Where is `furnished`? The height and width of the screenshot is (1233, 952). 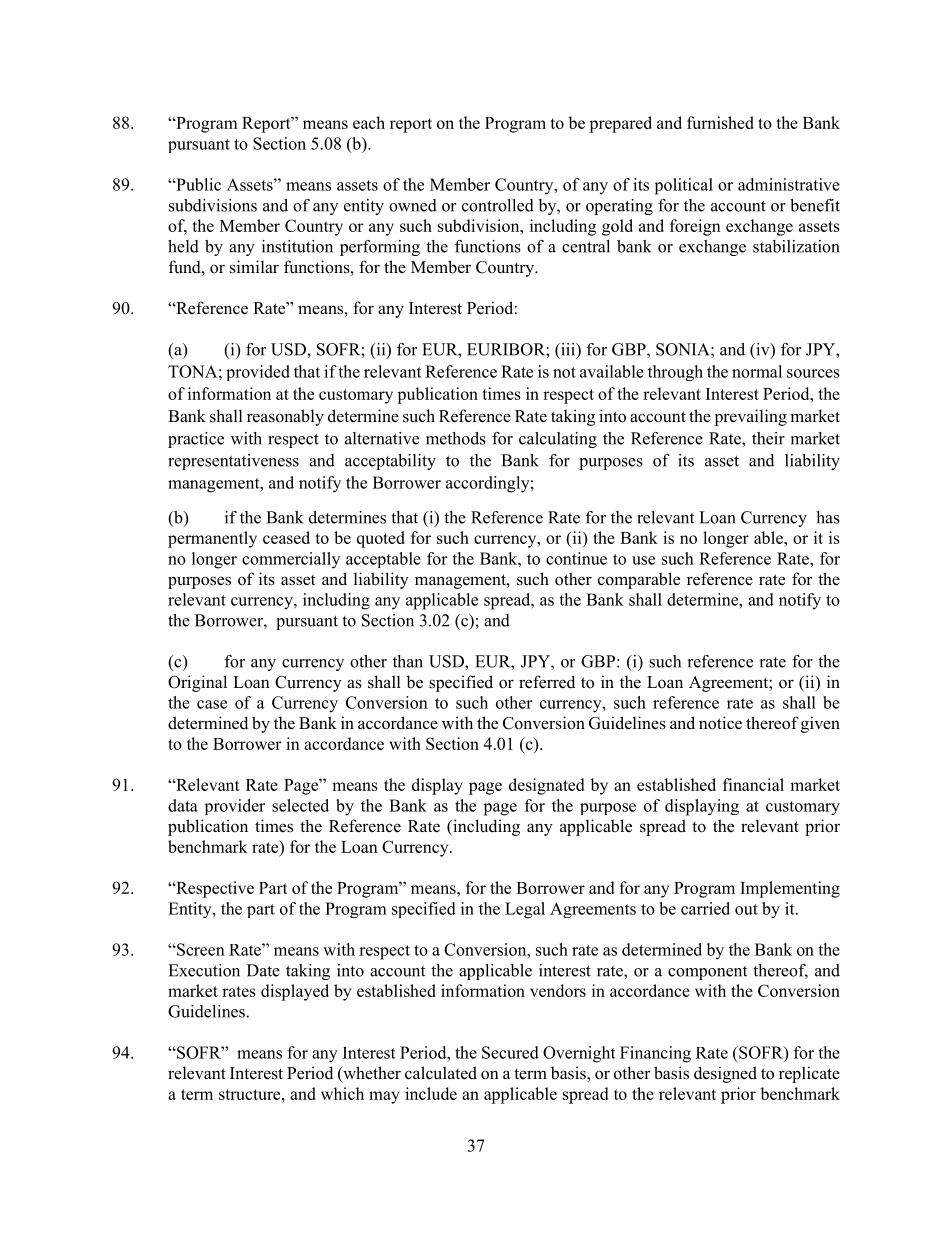
furnished is located at coordinates (720, 122).
